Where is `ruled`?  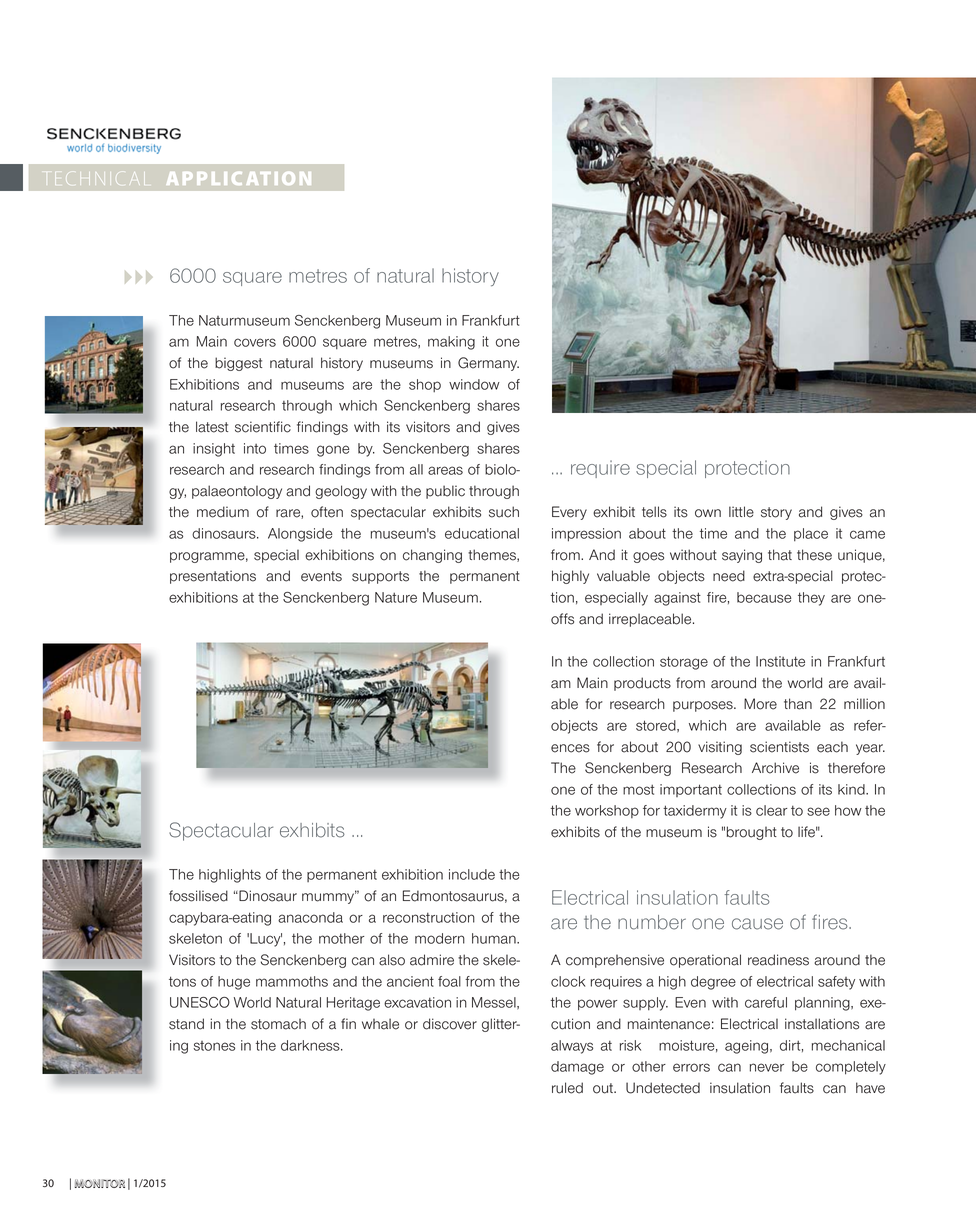
ruled is located at coordinates (567, 1088).
